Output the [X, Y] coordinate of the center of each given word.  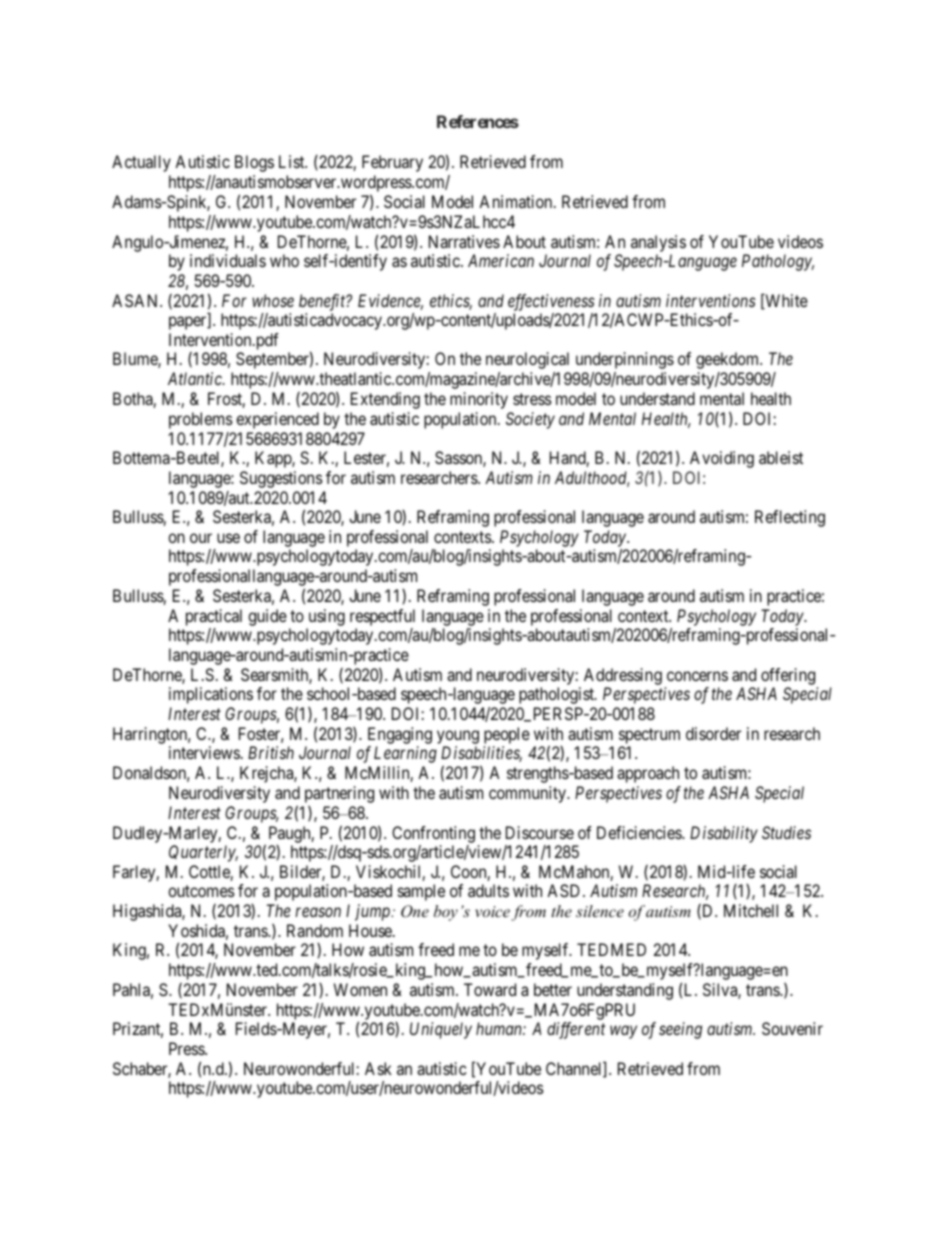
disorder [713, 733]
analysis [658, 243]
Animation [517, 201]
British [271, 752]
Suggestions [281, 479]
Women [360, 989]
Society [530, 420]
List [293, 161]
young [458, 738]
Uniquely [441, 1030]
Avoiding [722, 459]
